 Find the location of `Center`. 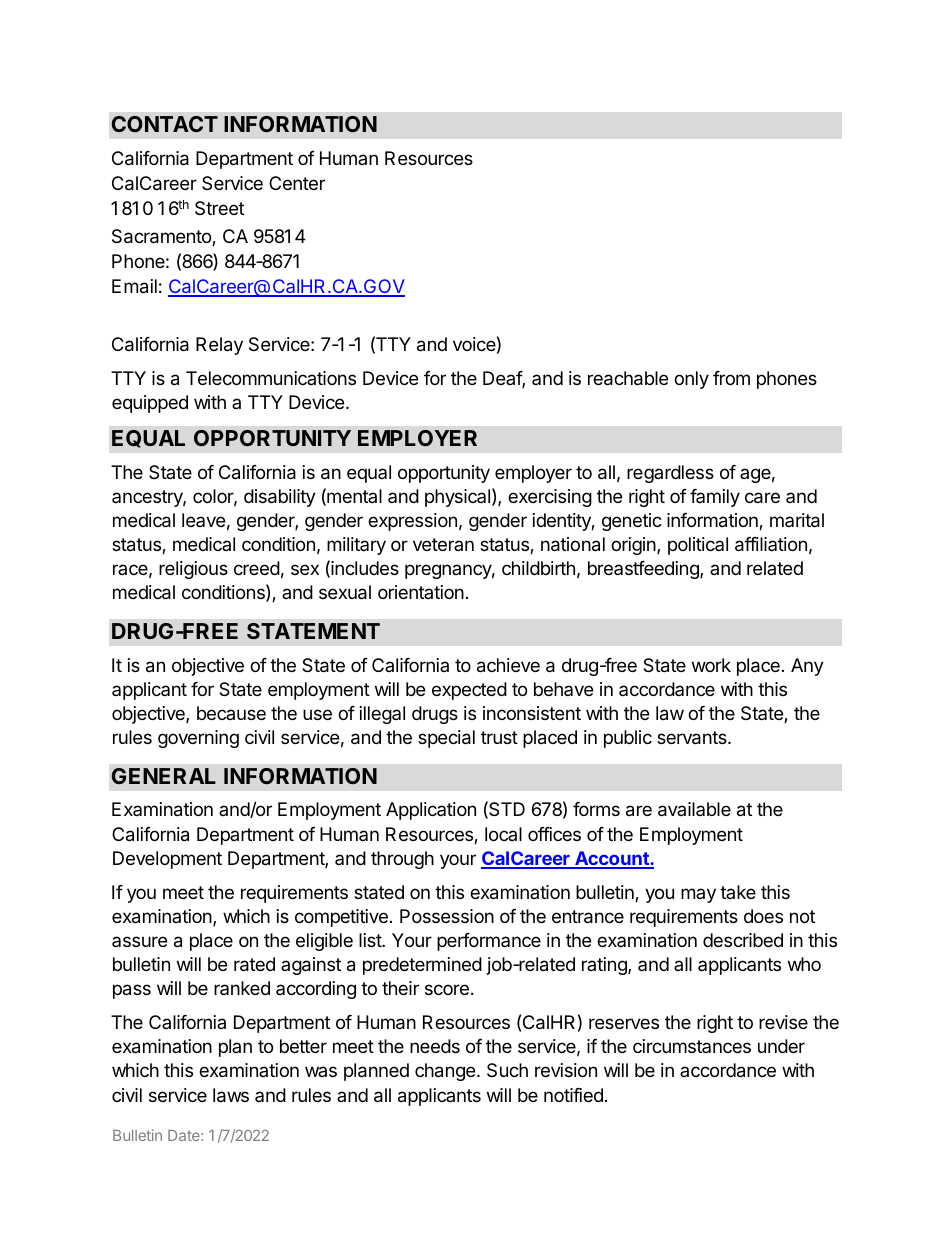

Center is located at coordinates (297, 183).
